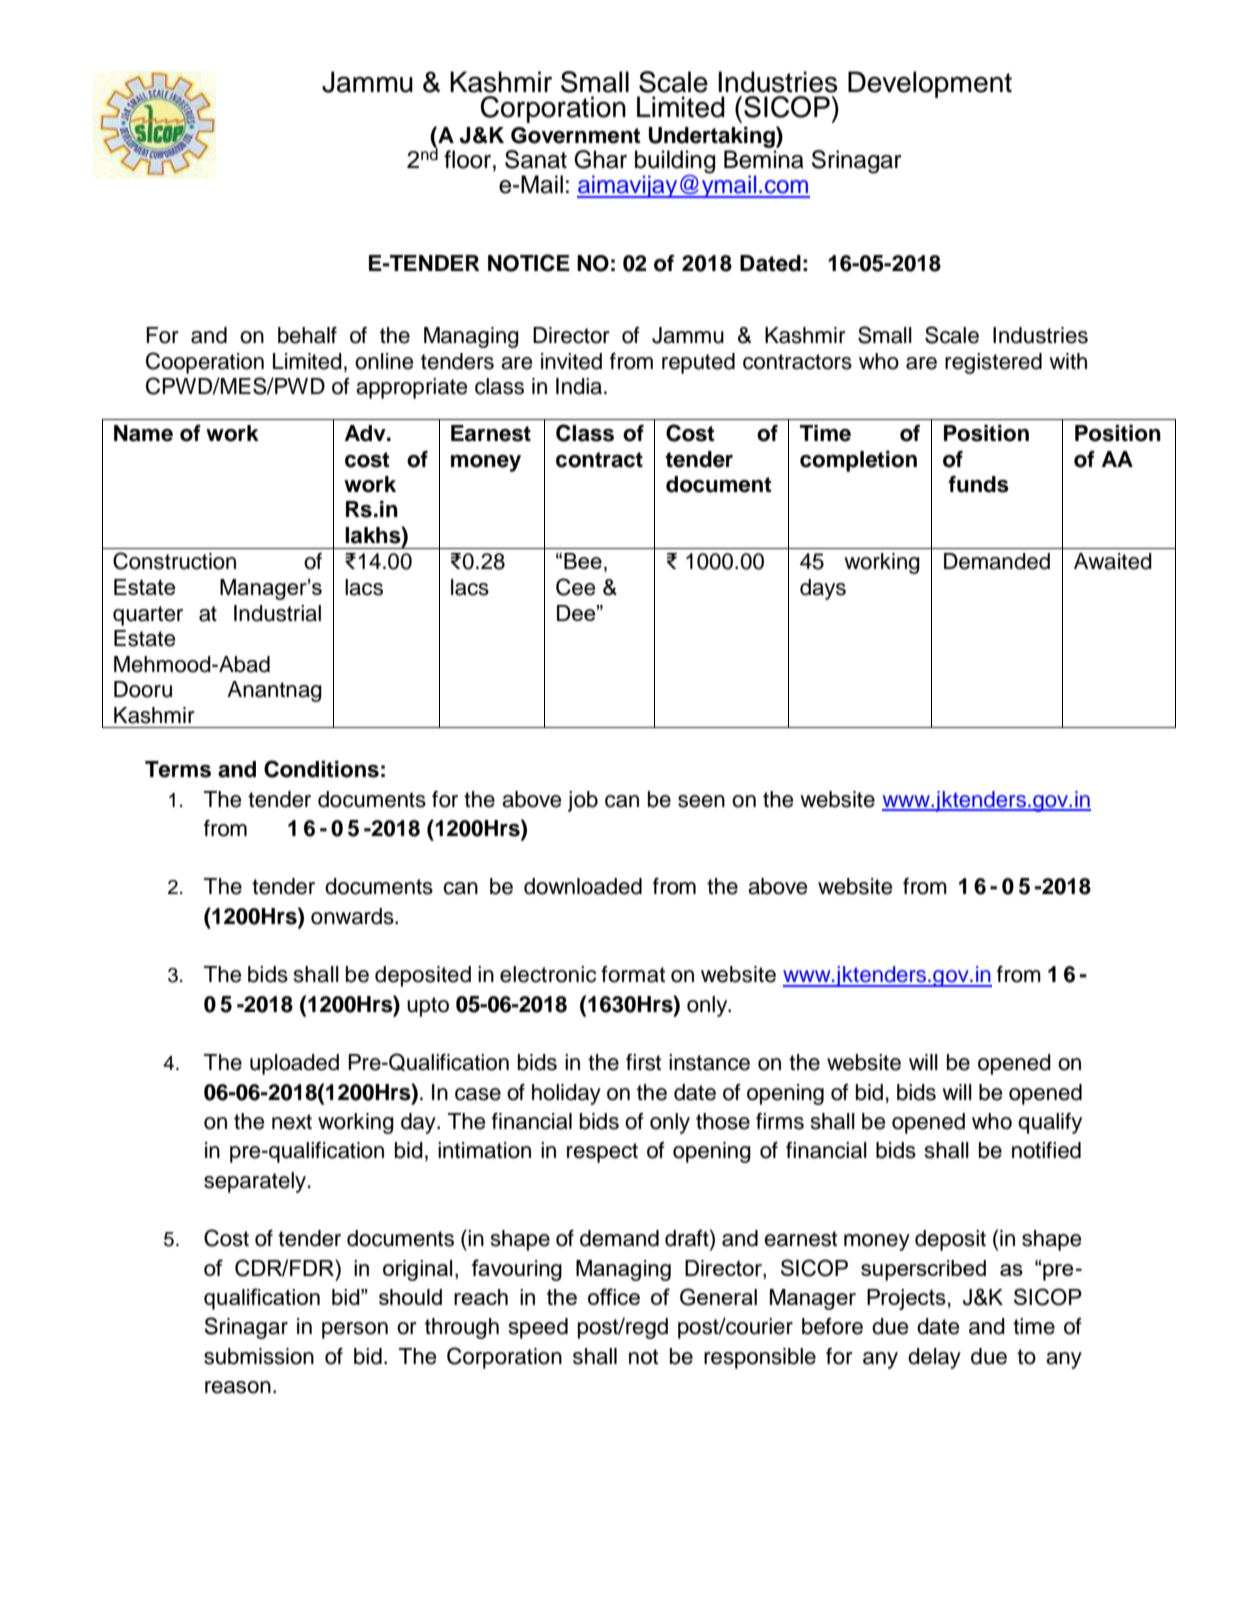 This image has height=1597, width=1234. Describe the element at coordinates (614, 1296) in the image. I see `office` at that location.
